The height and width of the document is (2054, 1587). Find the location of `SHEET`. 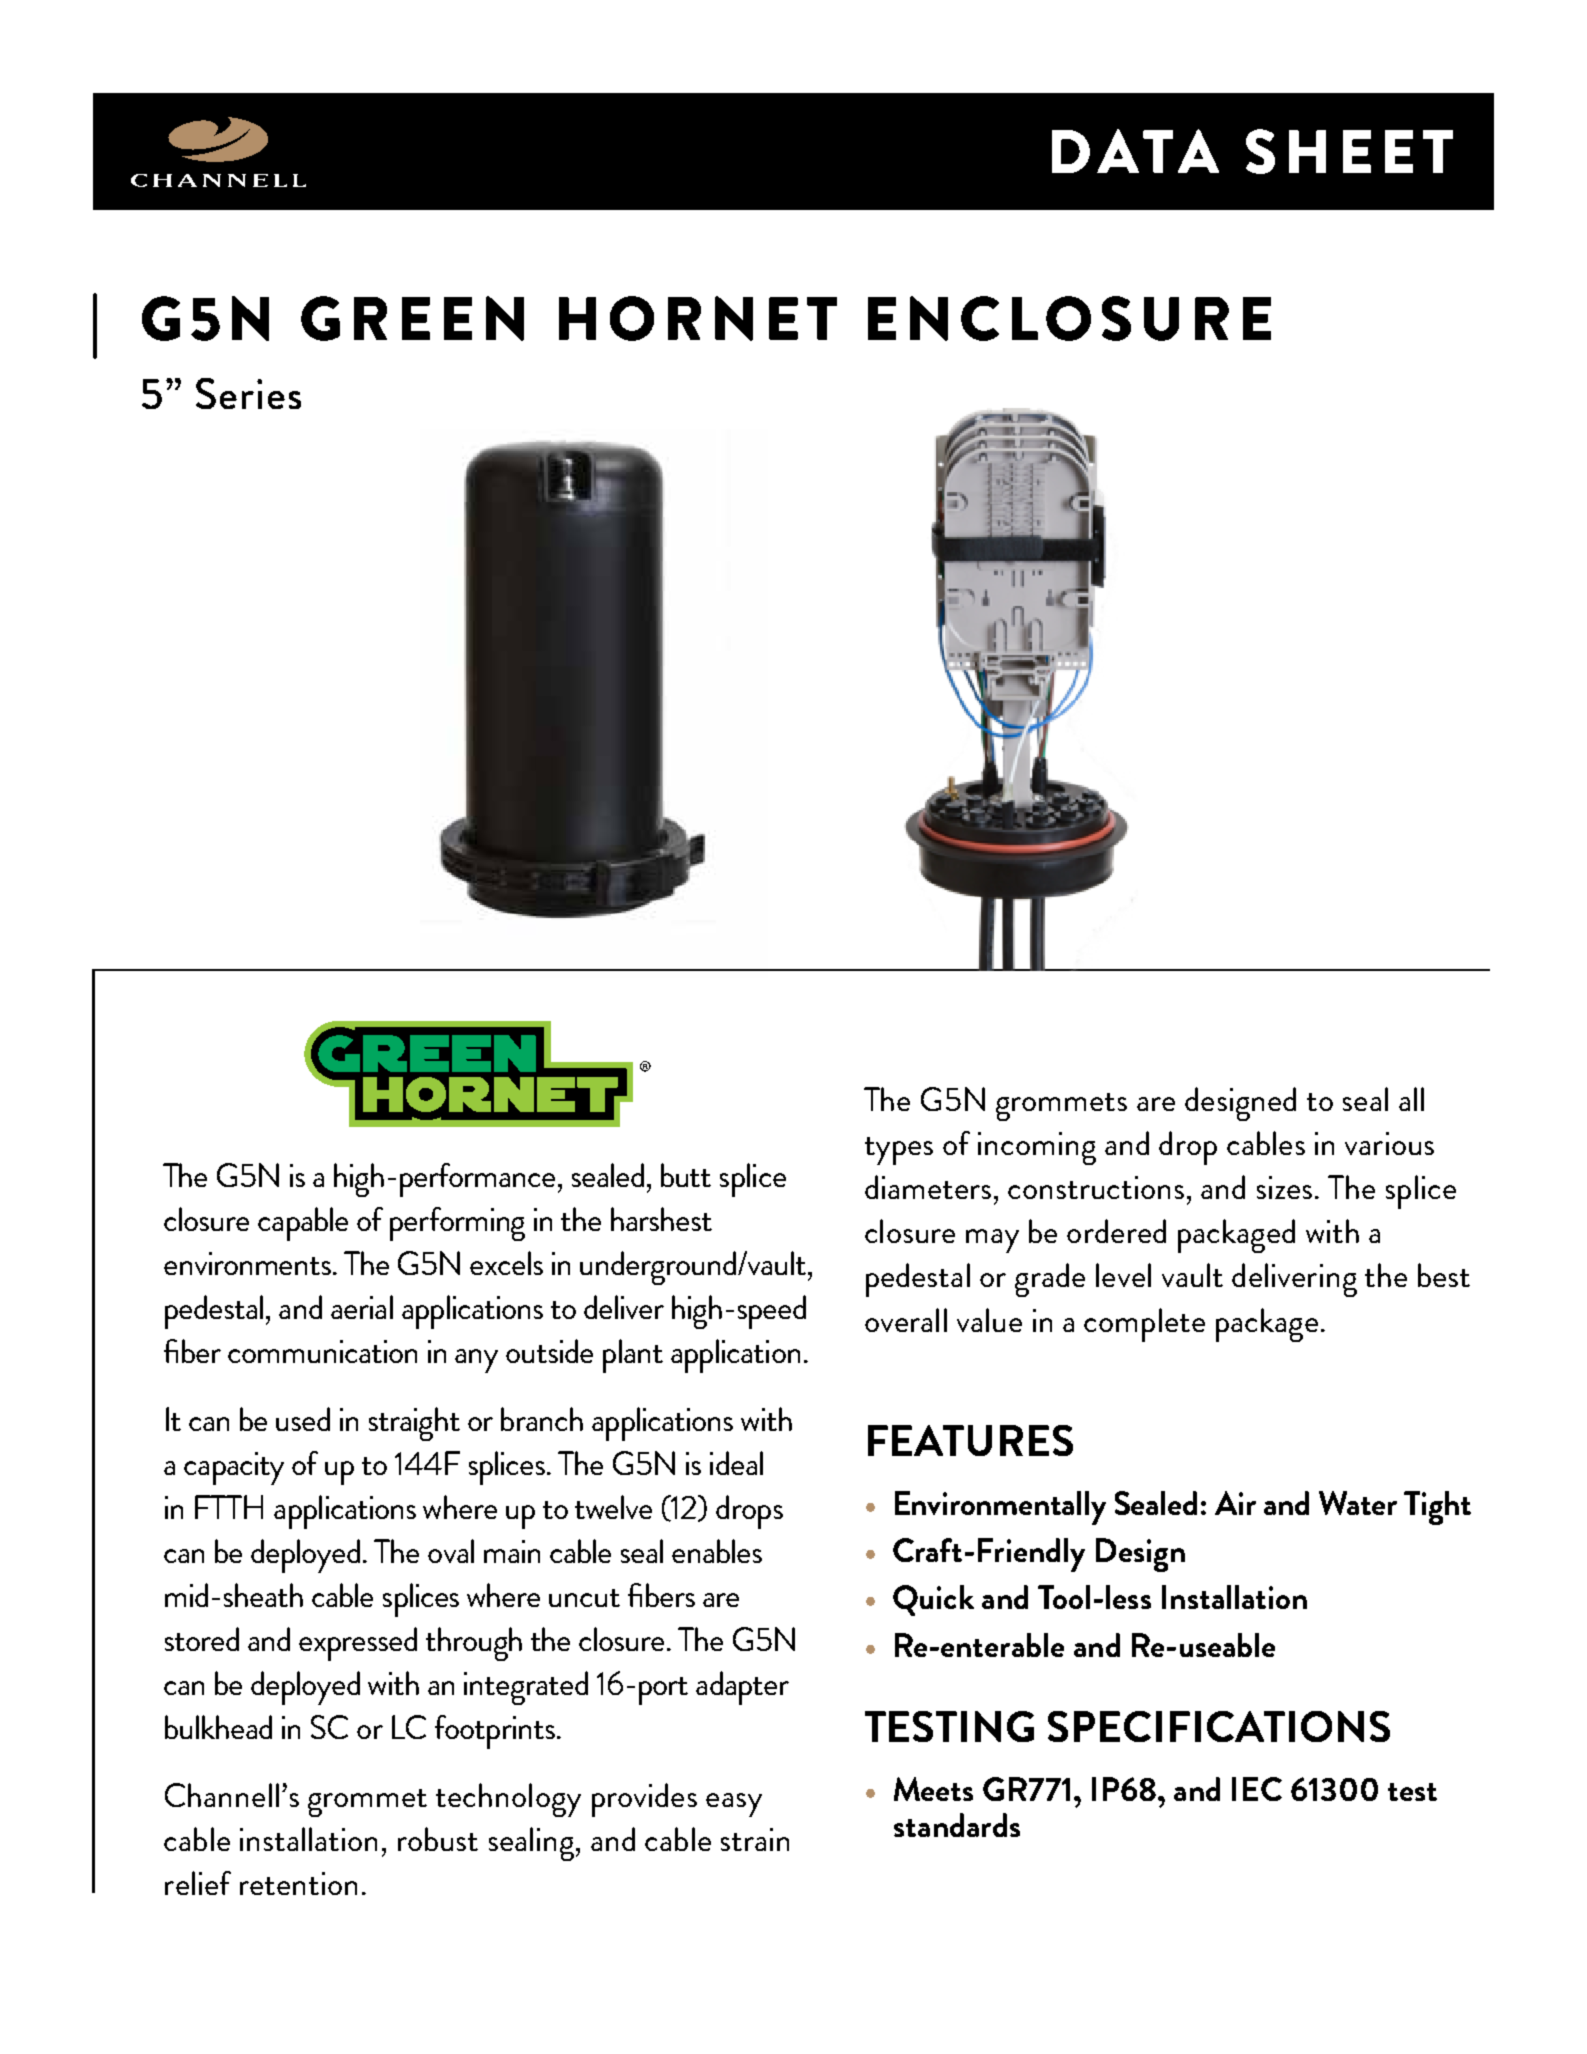

SHEET is located at coordinates (1349, 151).
